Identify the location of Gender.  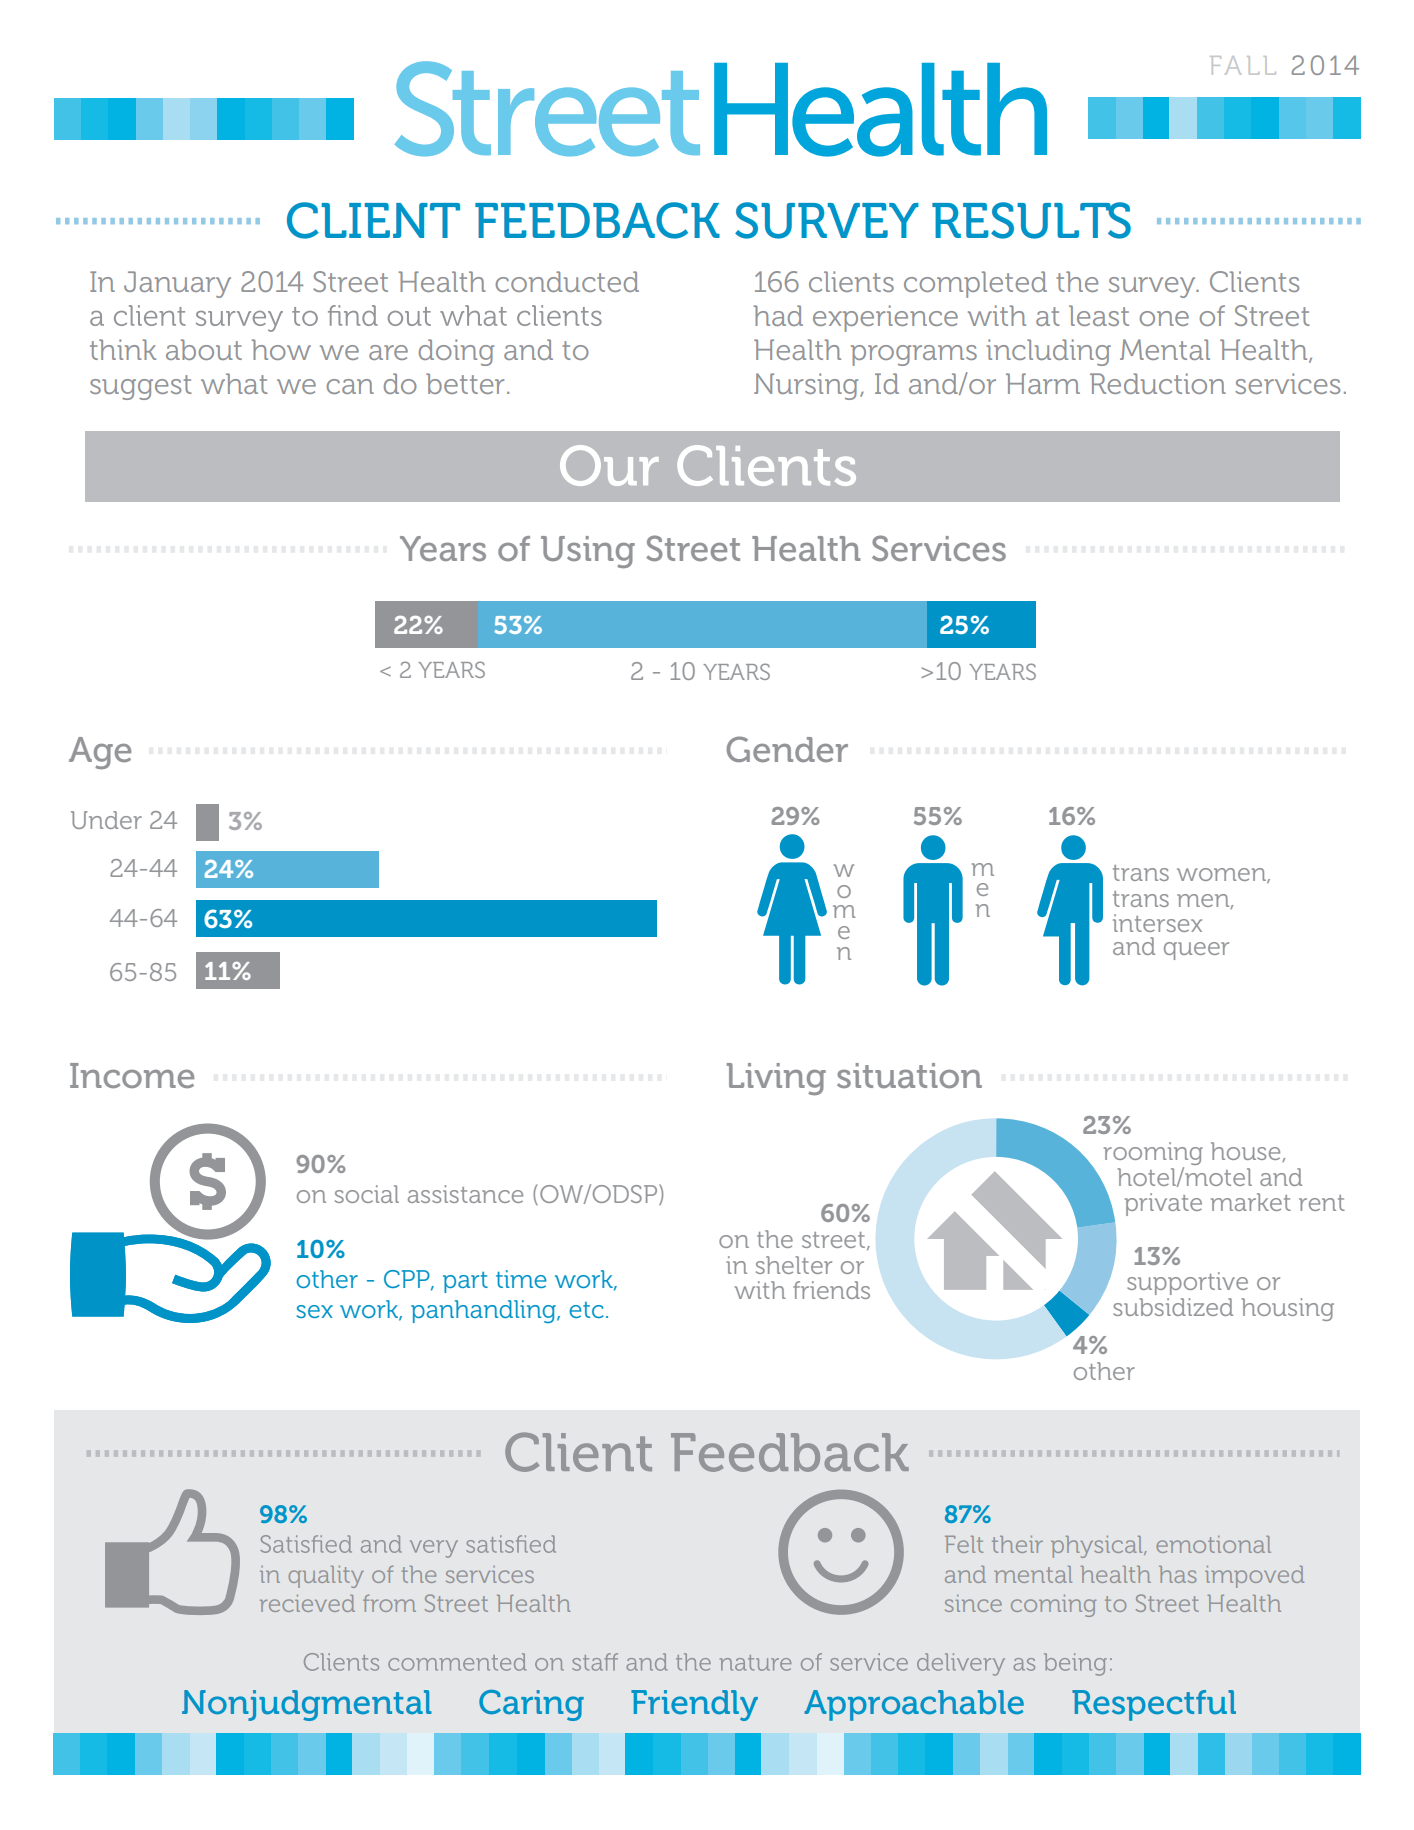
(787, 749).
